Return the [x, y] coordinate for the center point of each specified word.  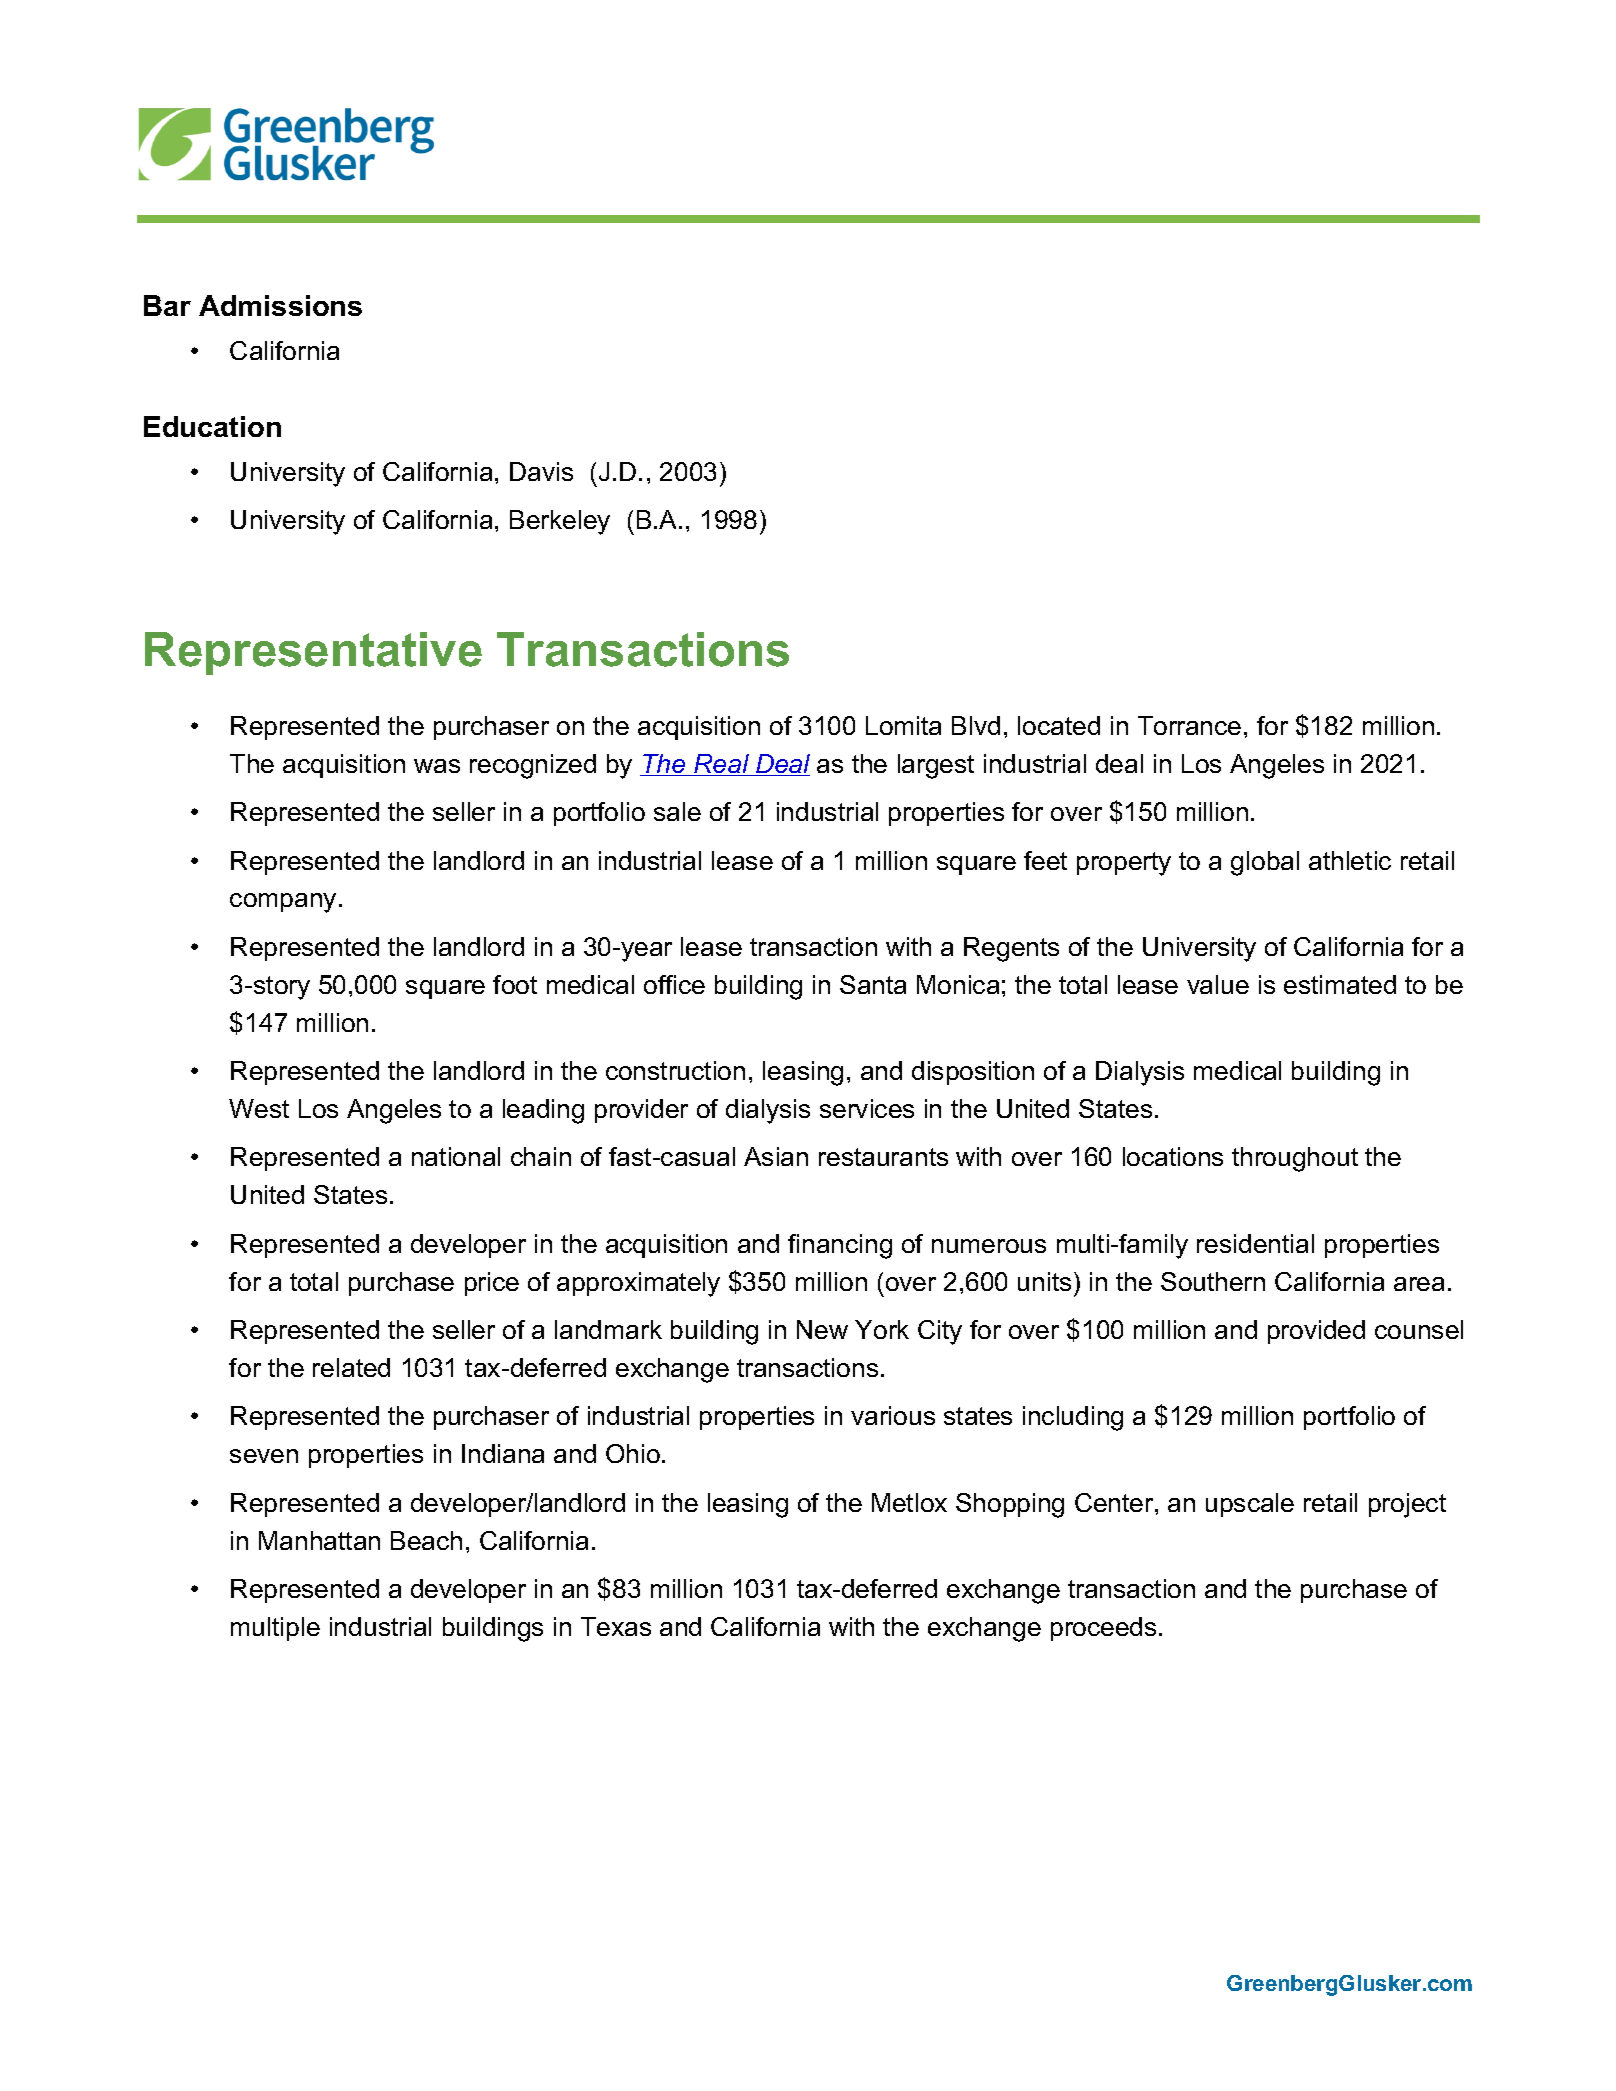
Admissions [280, 305]
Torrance [1189, 725]
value [1218, 984]
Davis [541, 471]
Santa [873, 984]
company [283, 903]
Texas [616, 1626]
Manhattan [319, 1540]
